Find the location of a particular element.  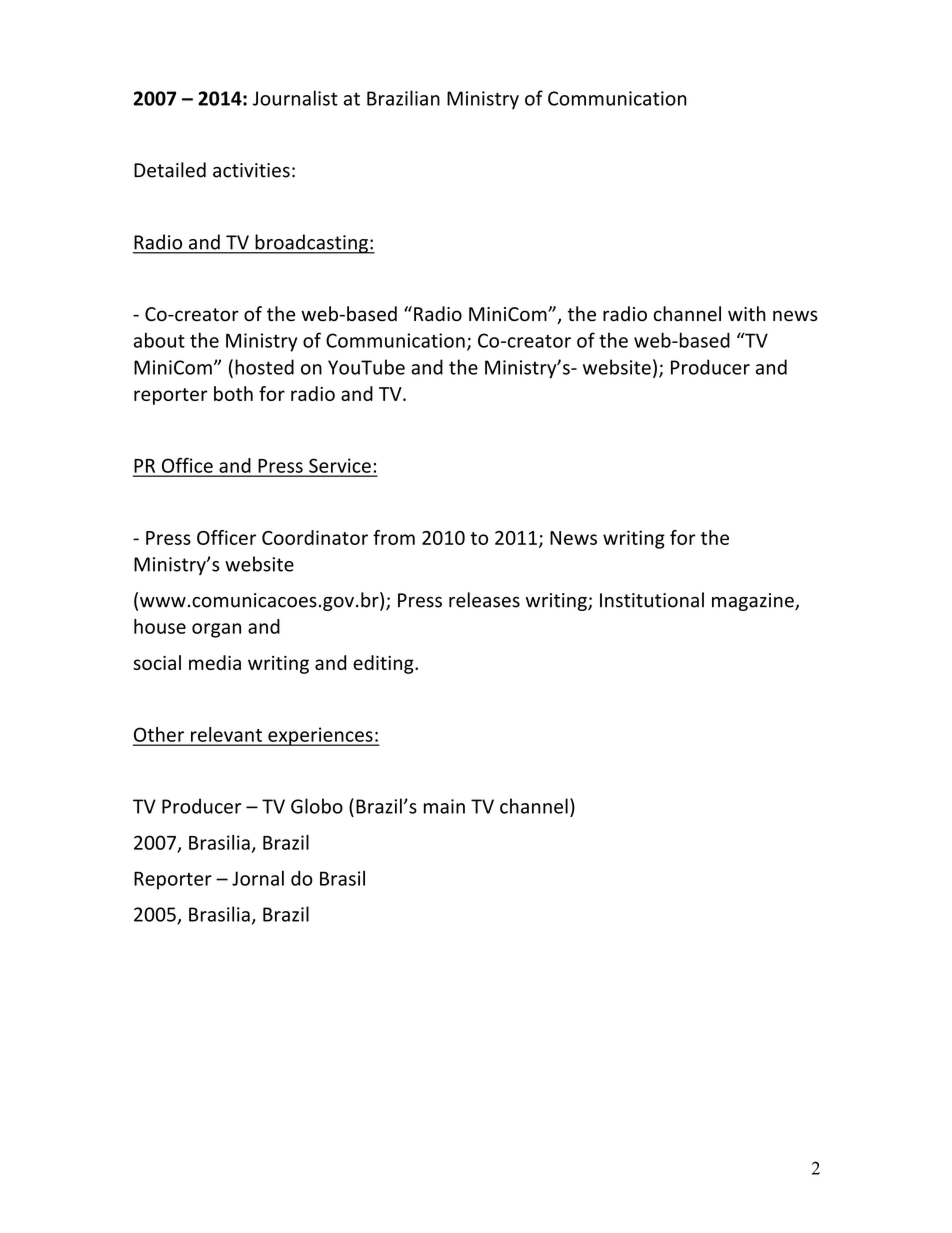

Journalist is located at coordinates (295, 98).
